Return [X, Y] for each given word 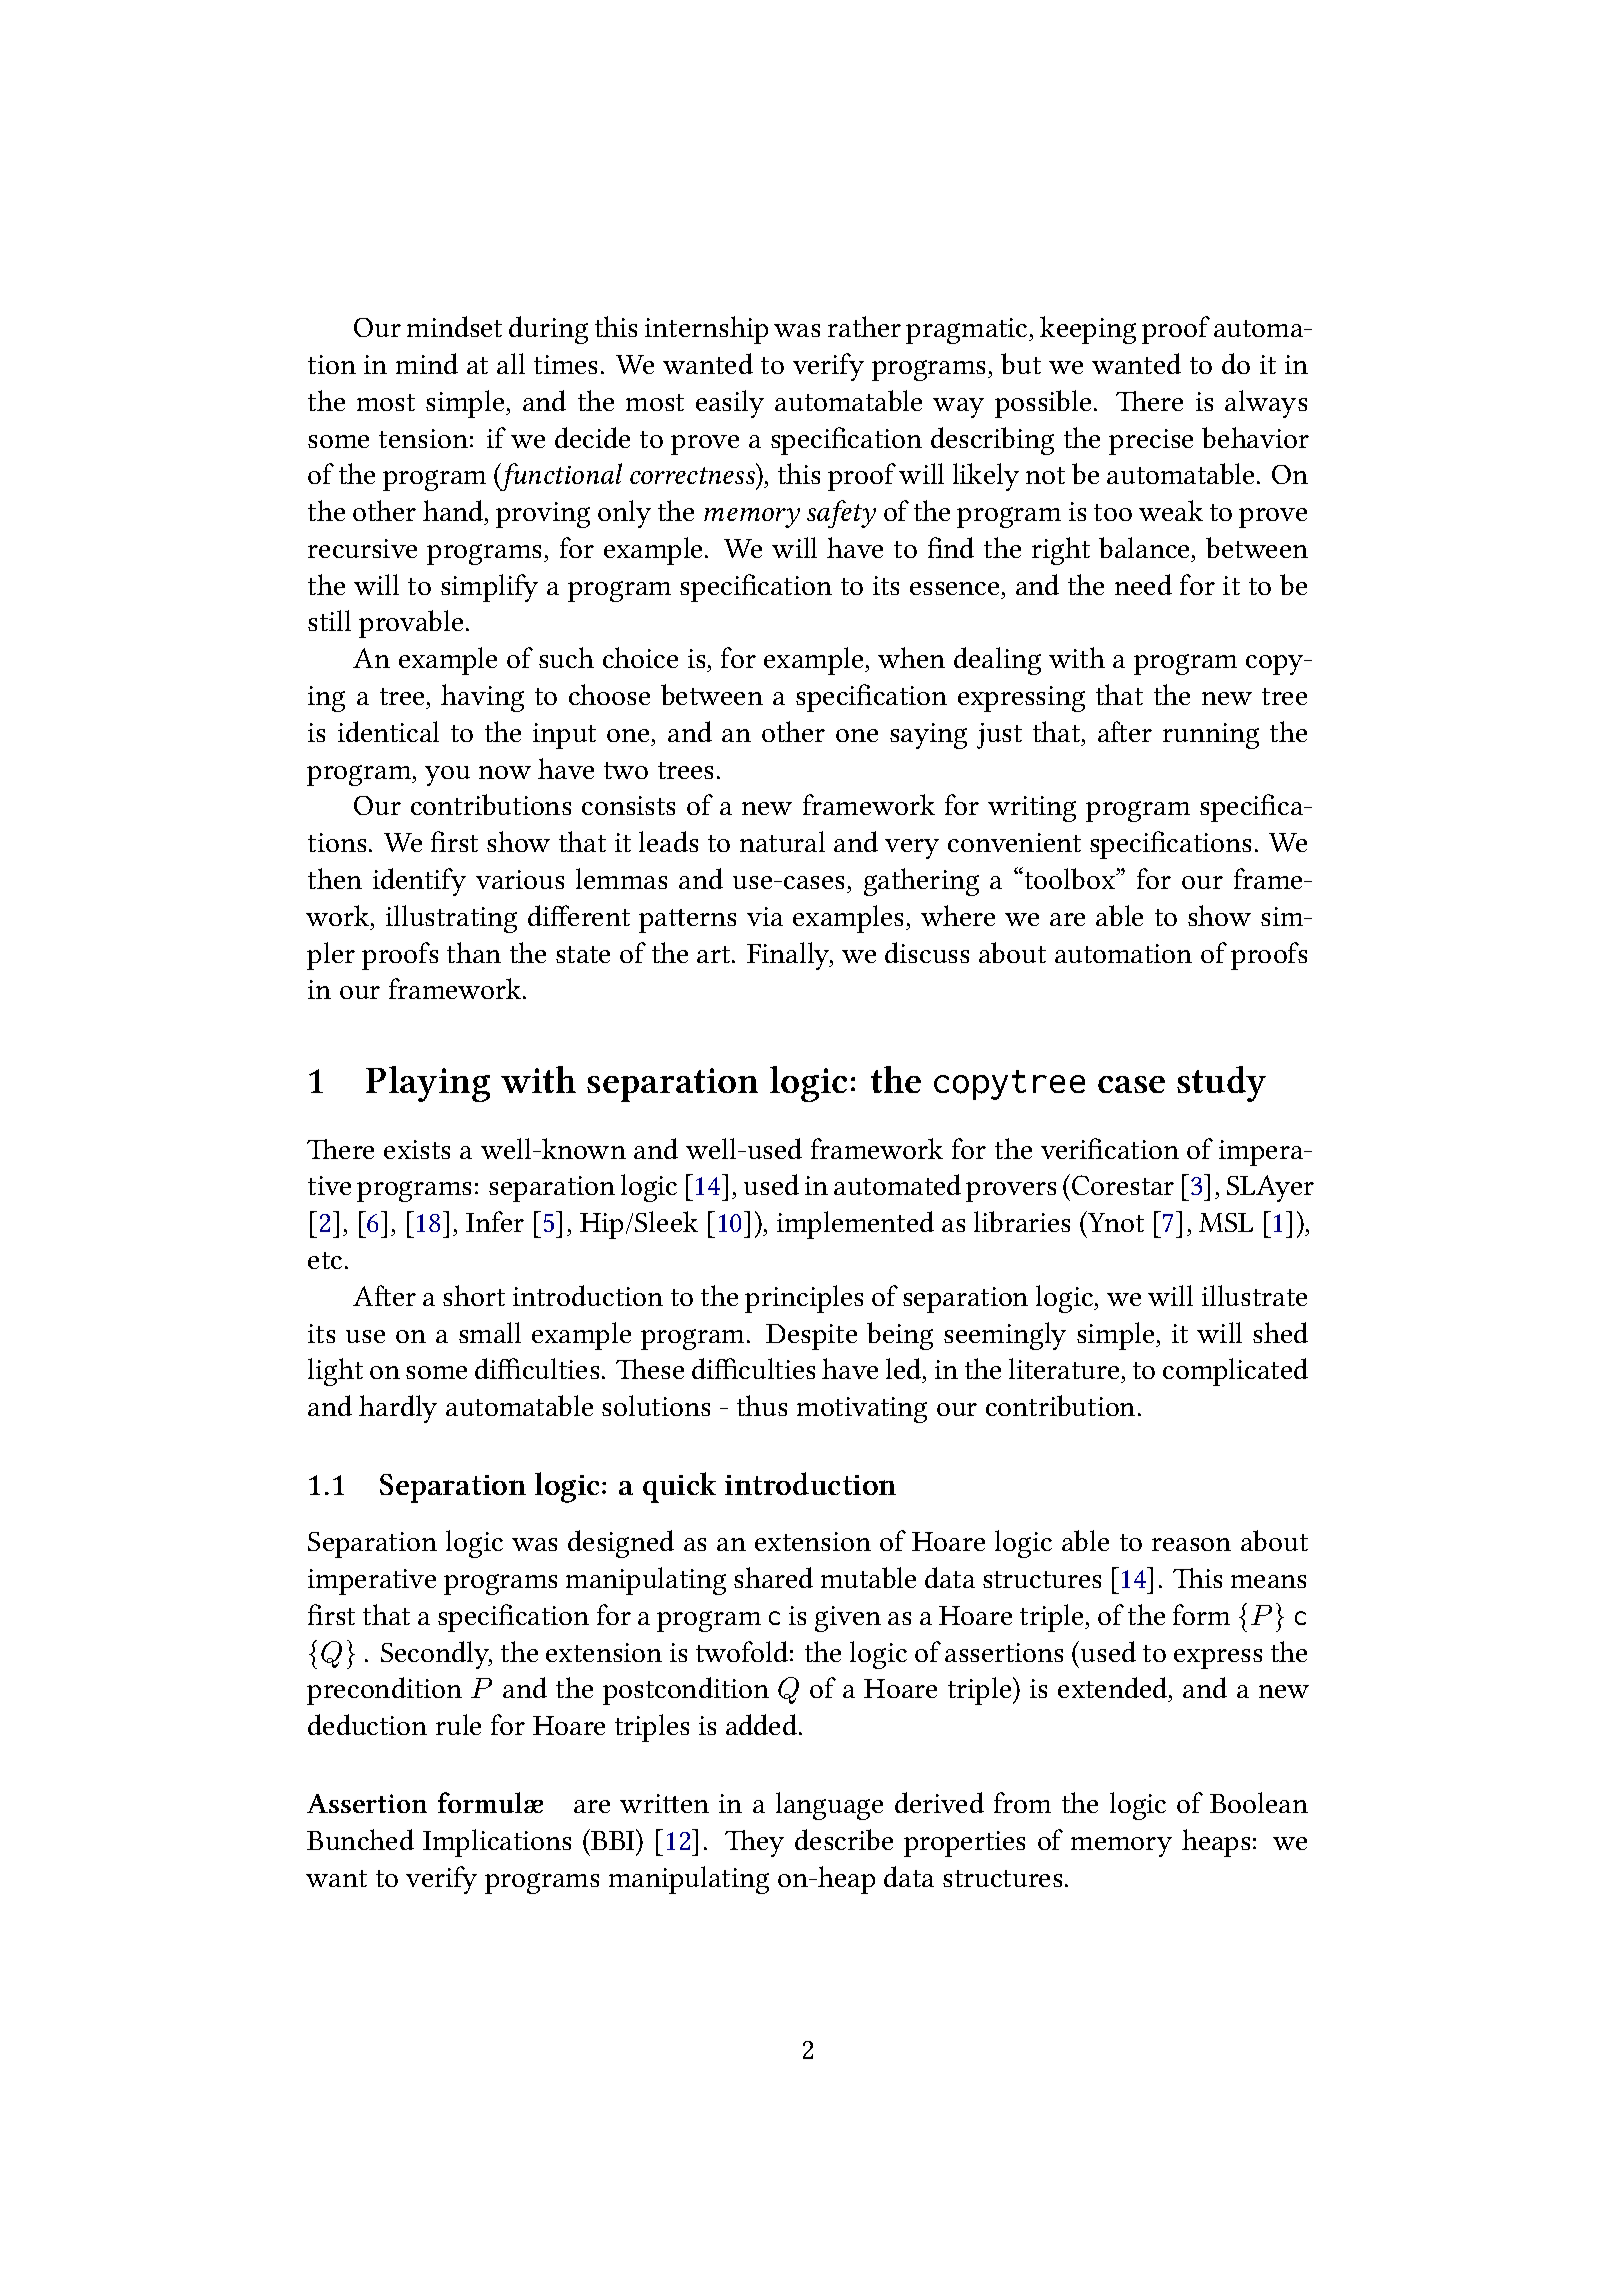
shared [773, 1577]
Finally [789, 956]
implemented [855, 1225]
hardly [398, 1409]
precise [1151, 442]
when [911, 657]
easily [730, 404]
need [1143, 584]
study [1221, 1084]
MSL [1226, 1222]
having [482, 698]
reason [1191, 1544]
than [474, 952]
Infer [495, 1221]
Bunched [360, 1839]
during [548, 330]
